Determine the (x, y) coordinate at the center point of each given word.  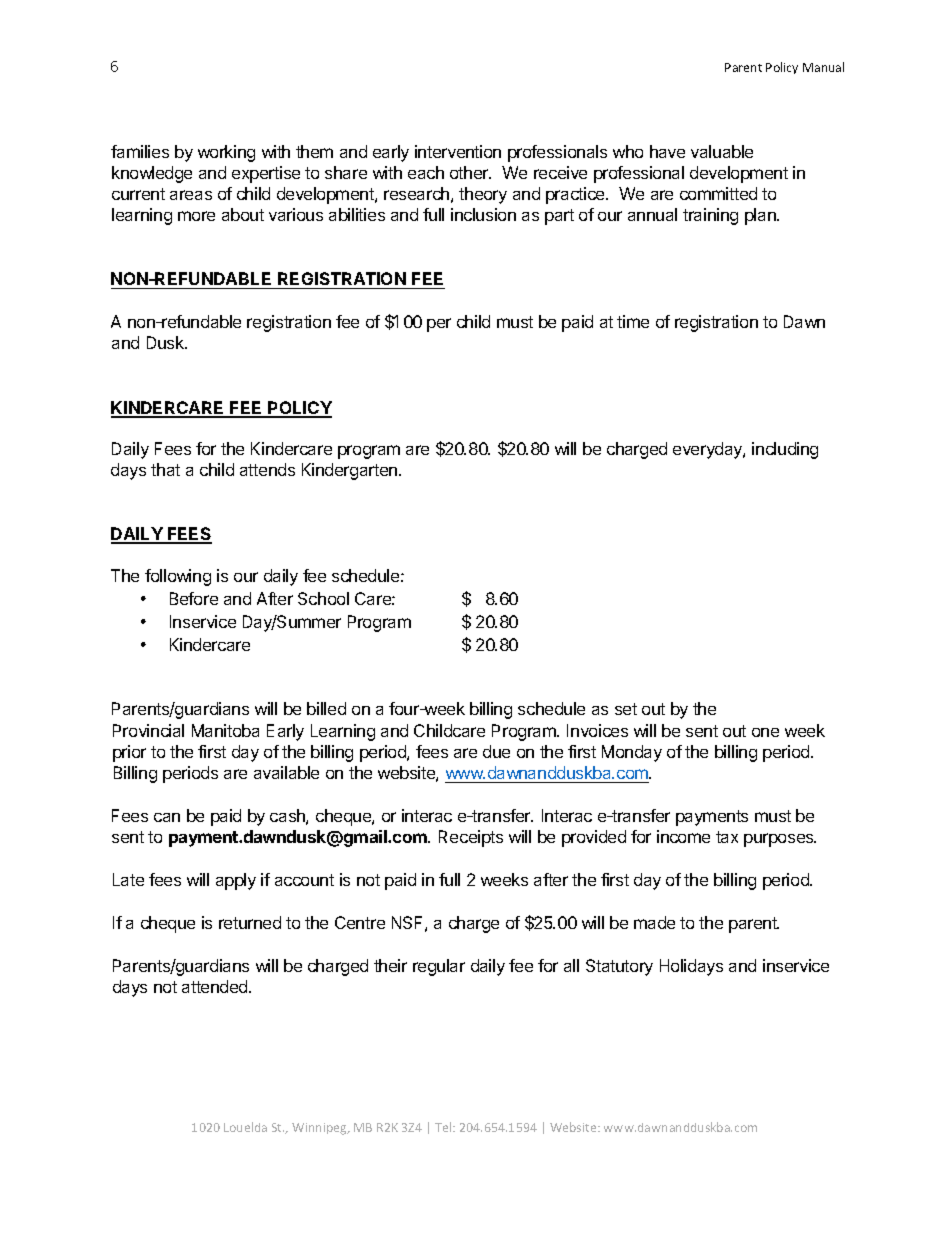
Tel (444, 1127)
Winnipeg (320, 1129)
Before (194, 598)
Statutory (619, 967)
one (765, 732)
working (226, 153)
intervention (458, 151)
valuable (722, 151)
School (323, 598)
